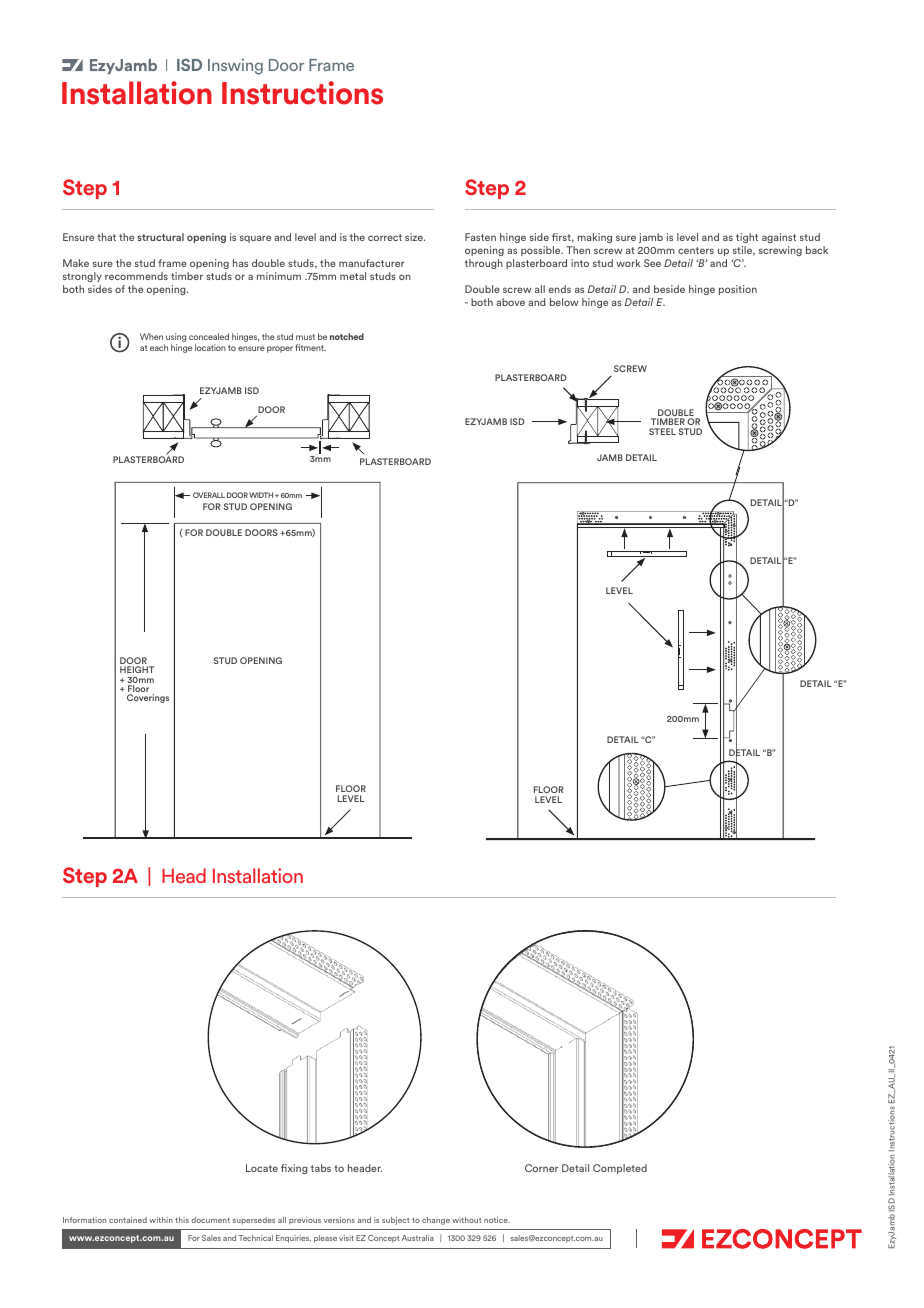  I want to click on Coverings, so click(148, 698).
